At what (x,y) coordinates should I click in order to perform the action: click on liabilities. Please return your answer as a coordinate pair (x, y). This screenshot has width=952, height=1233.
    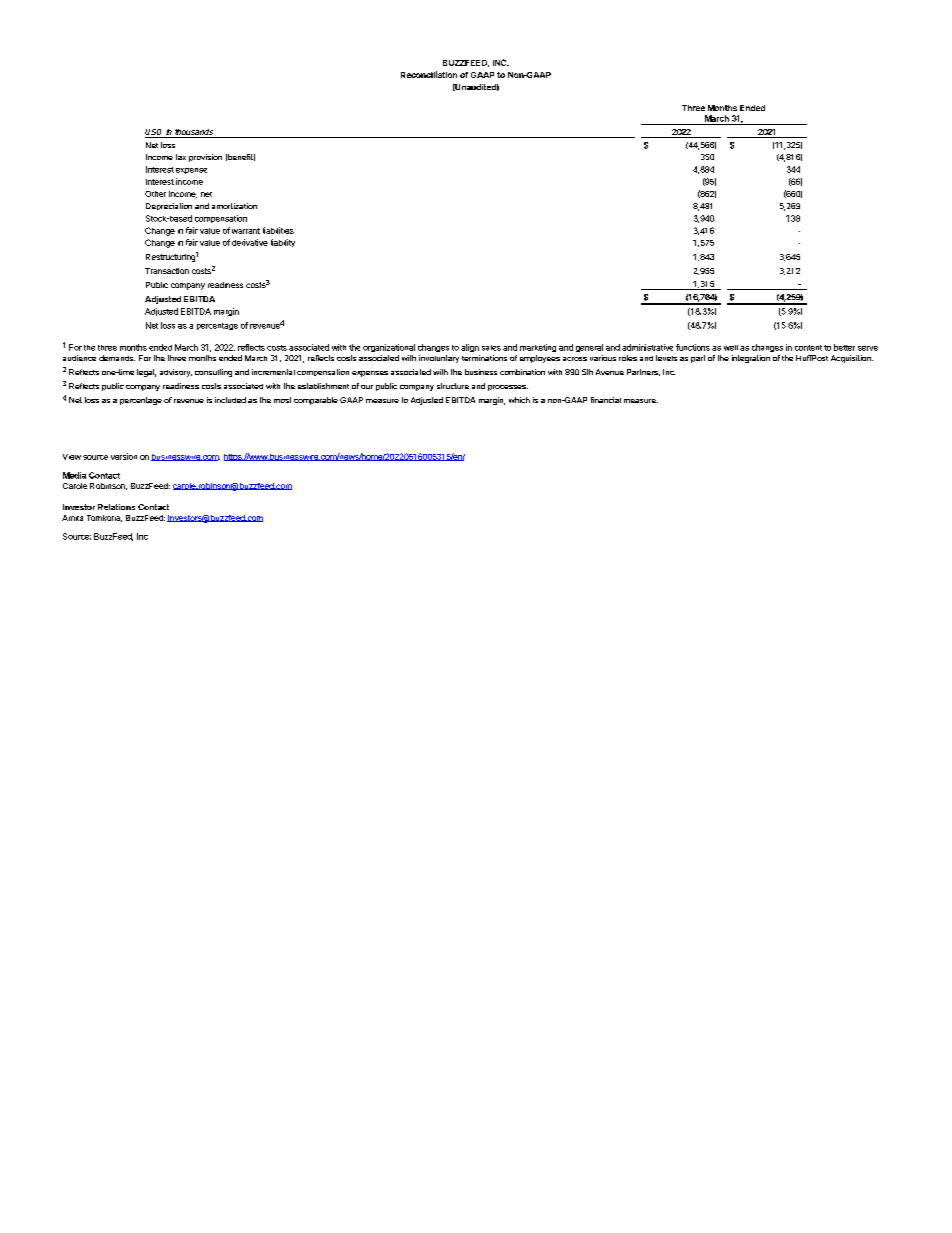
    Looking at the image, I should click on (278, 230).
